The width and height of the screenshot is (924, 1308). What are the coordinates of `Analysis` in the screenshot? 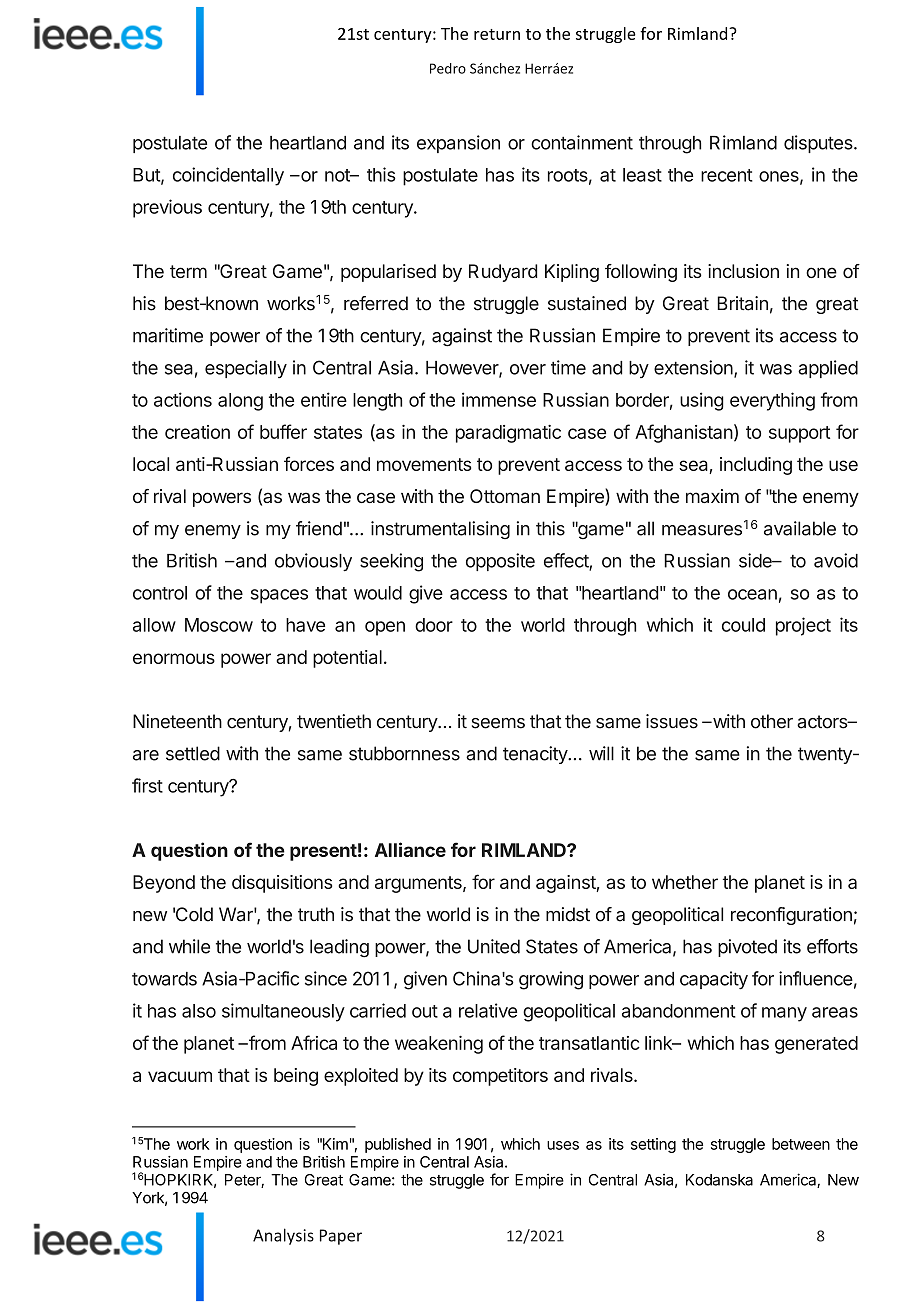 It's located at (283, 1236).
